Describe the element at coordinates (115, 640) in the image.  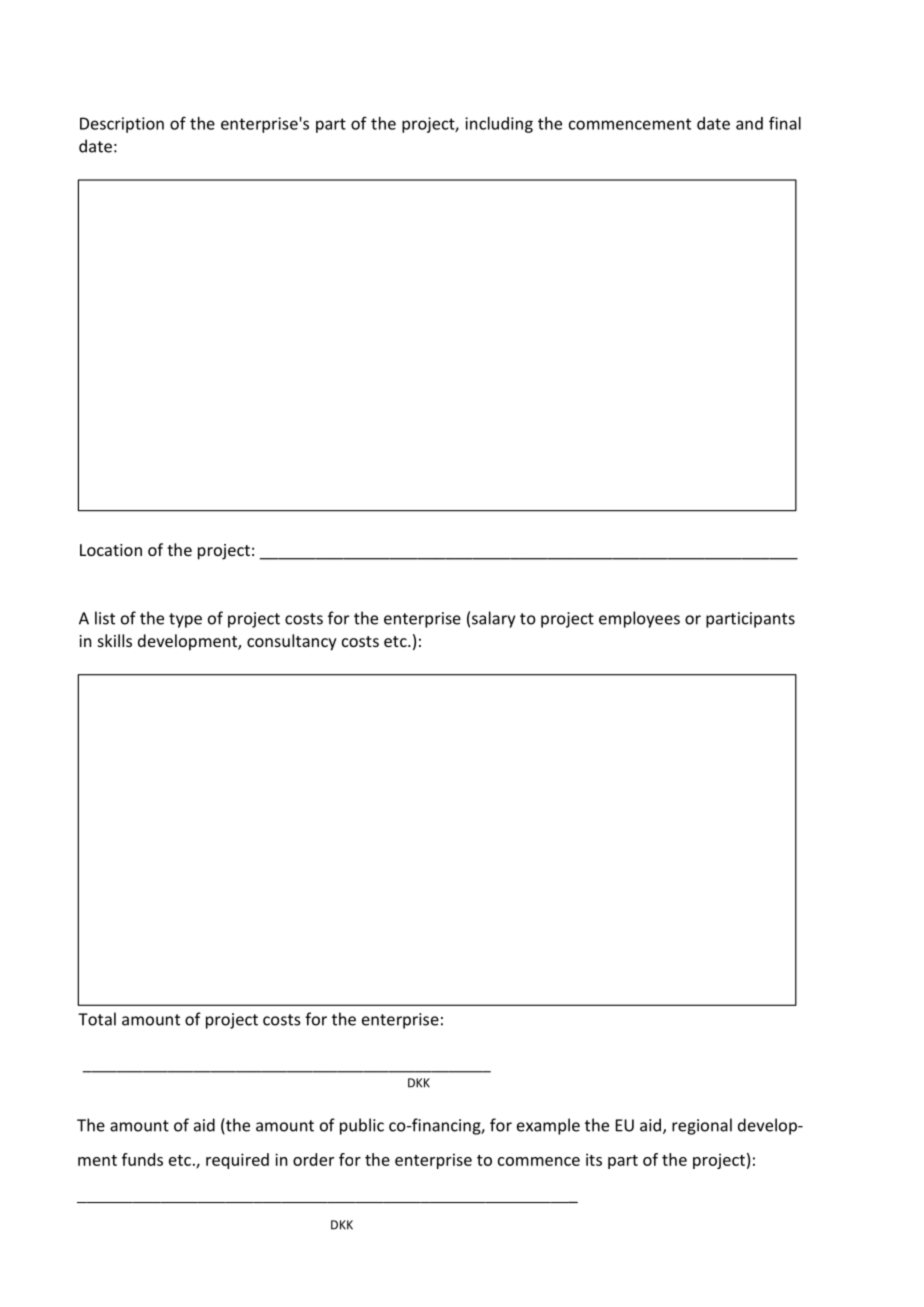
I see `skills` at that location.
